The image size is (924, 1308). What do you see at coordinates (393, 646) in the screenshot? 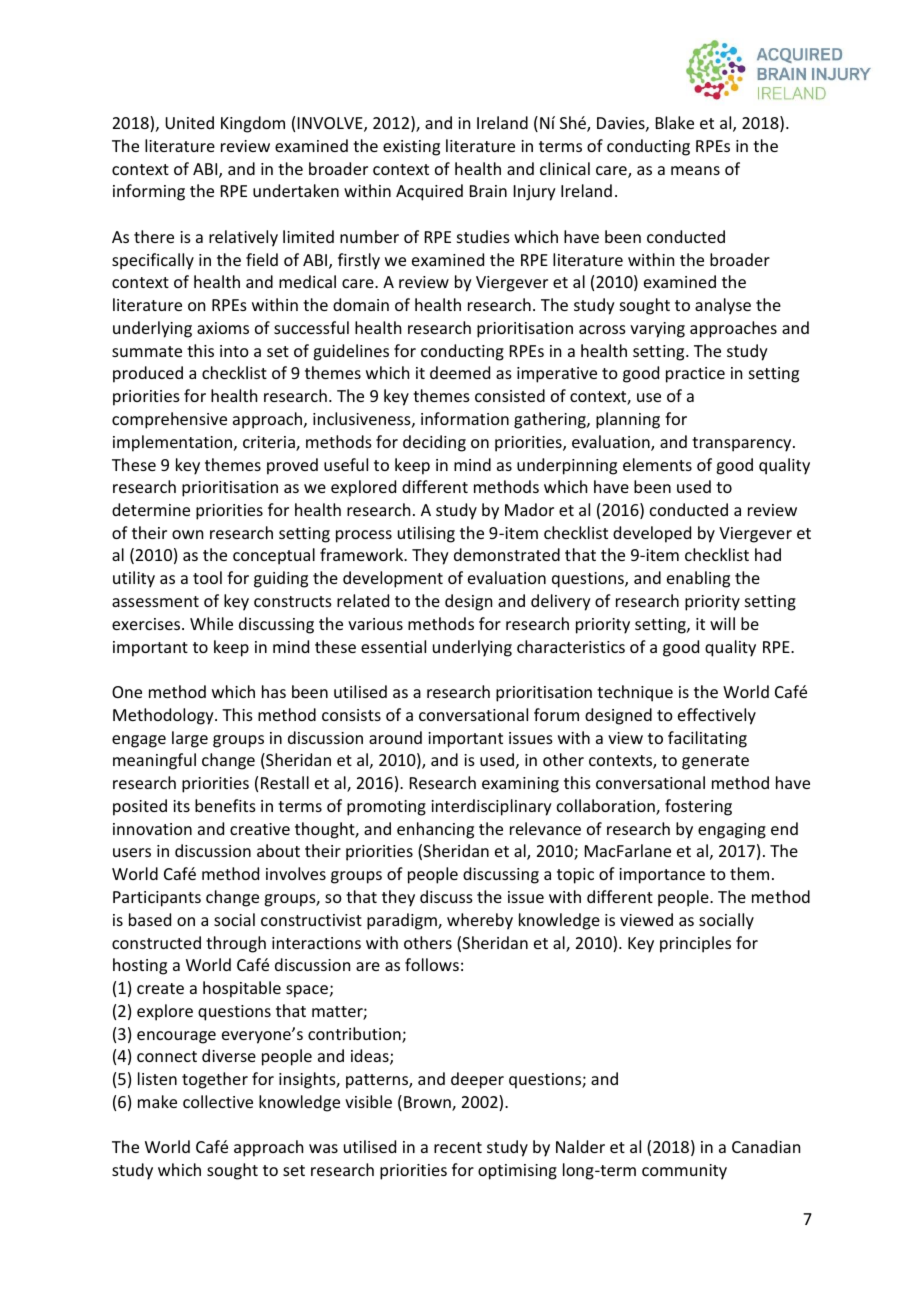
I see `essential` at bounding box center [393, 646].
